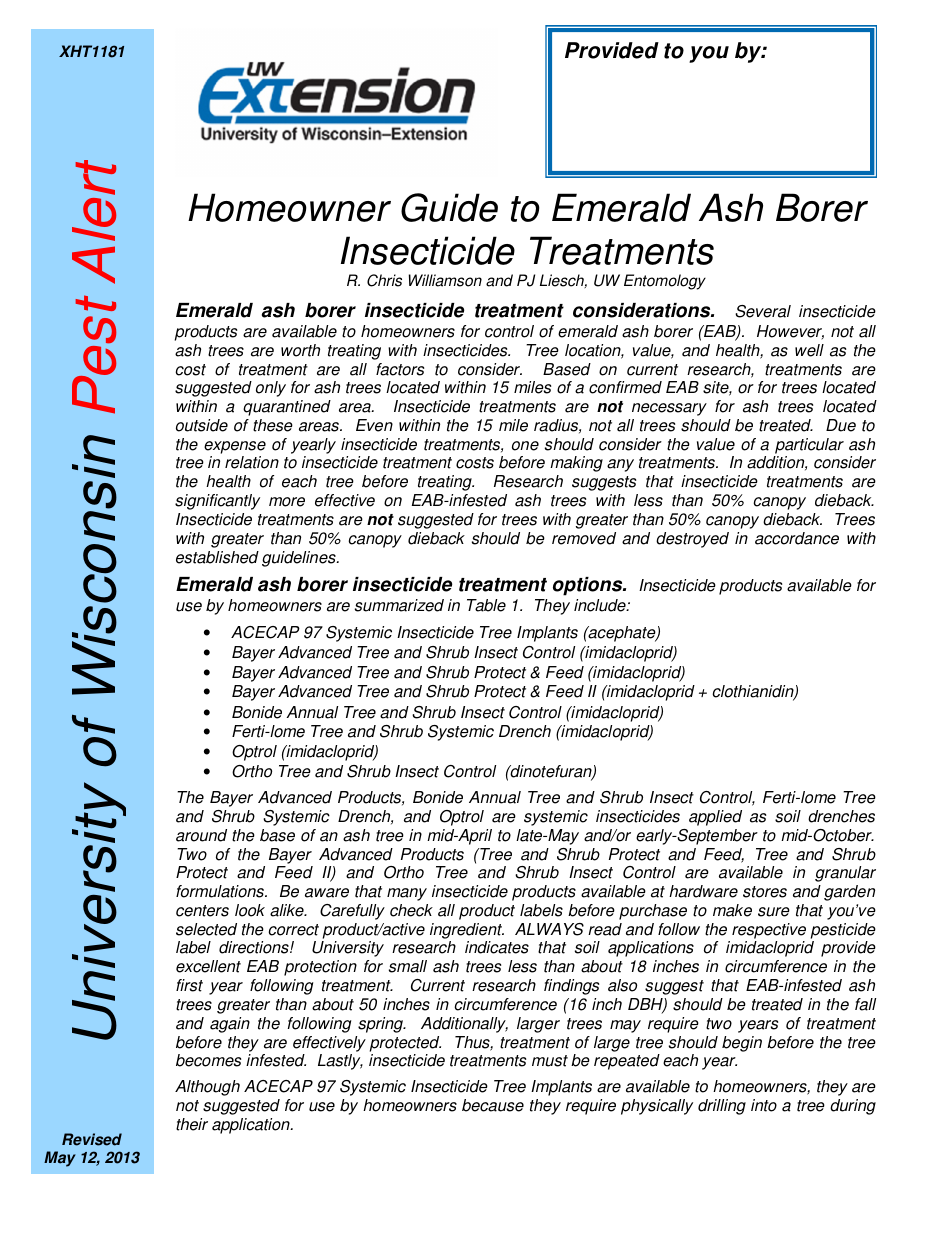 The image size is (952, 1233). What do you see at coordinates (192, 1124) in the page?
I see `their` at bounding box center [192, 1124].
